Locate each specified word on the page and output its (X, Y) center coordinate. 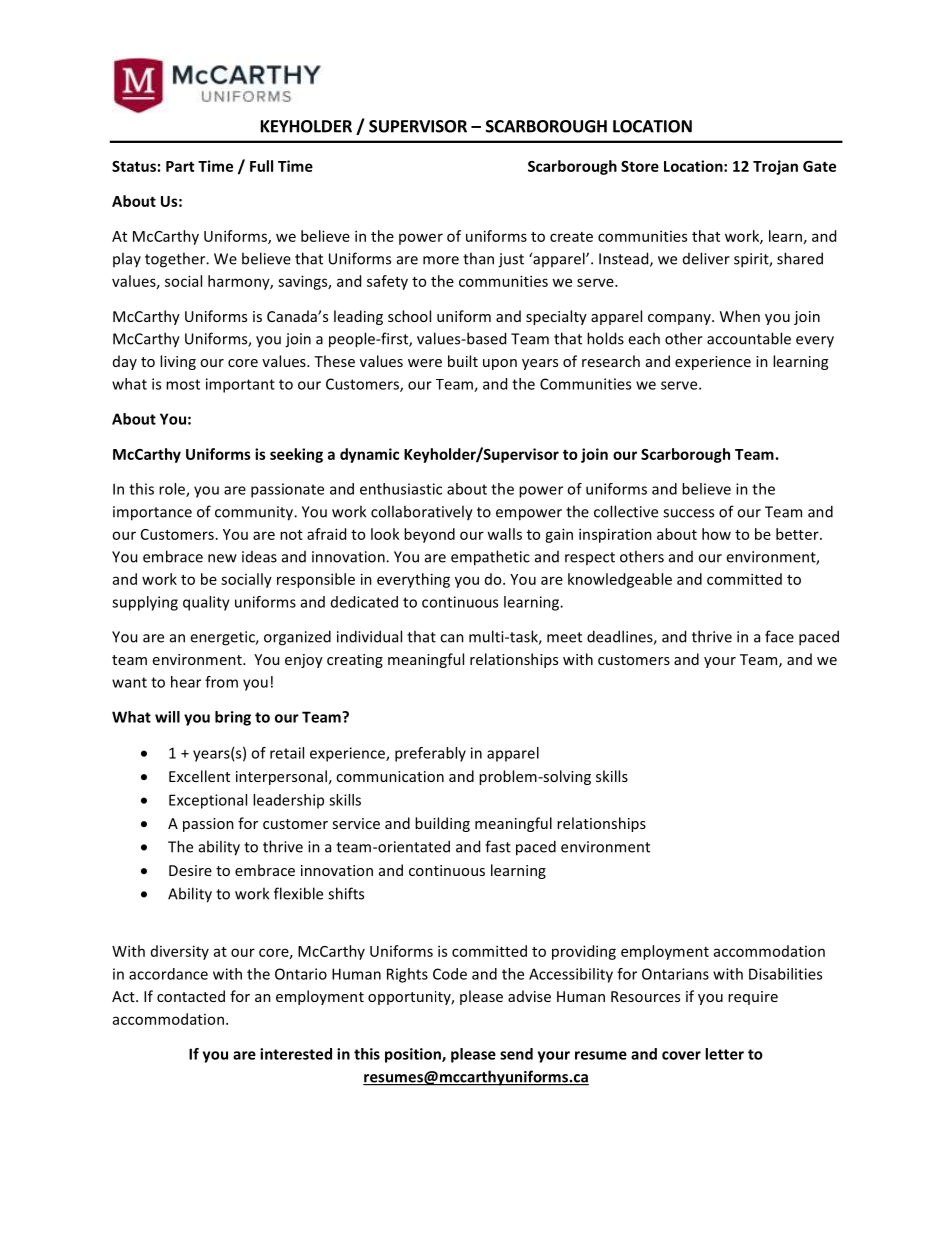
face (779, 636)
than (478, 258)
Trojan (775, 167)
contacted (191, 996)
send (516, 1054)
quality (206, 603)
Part (180, 166)
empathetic (490, 558)
